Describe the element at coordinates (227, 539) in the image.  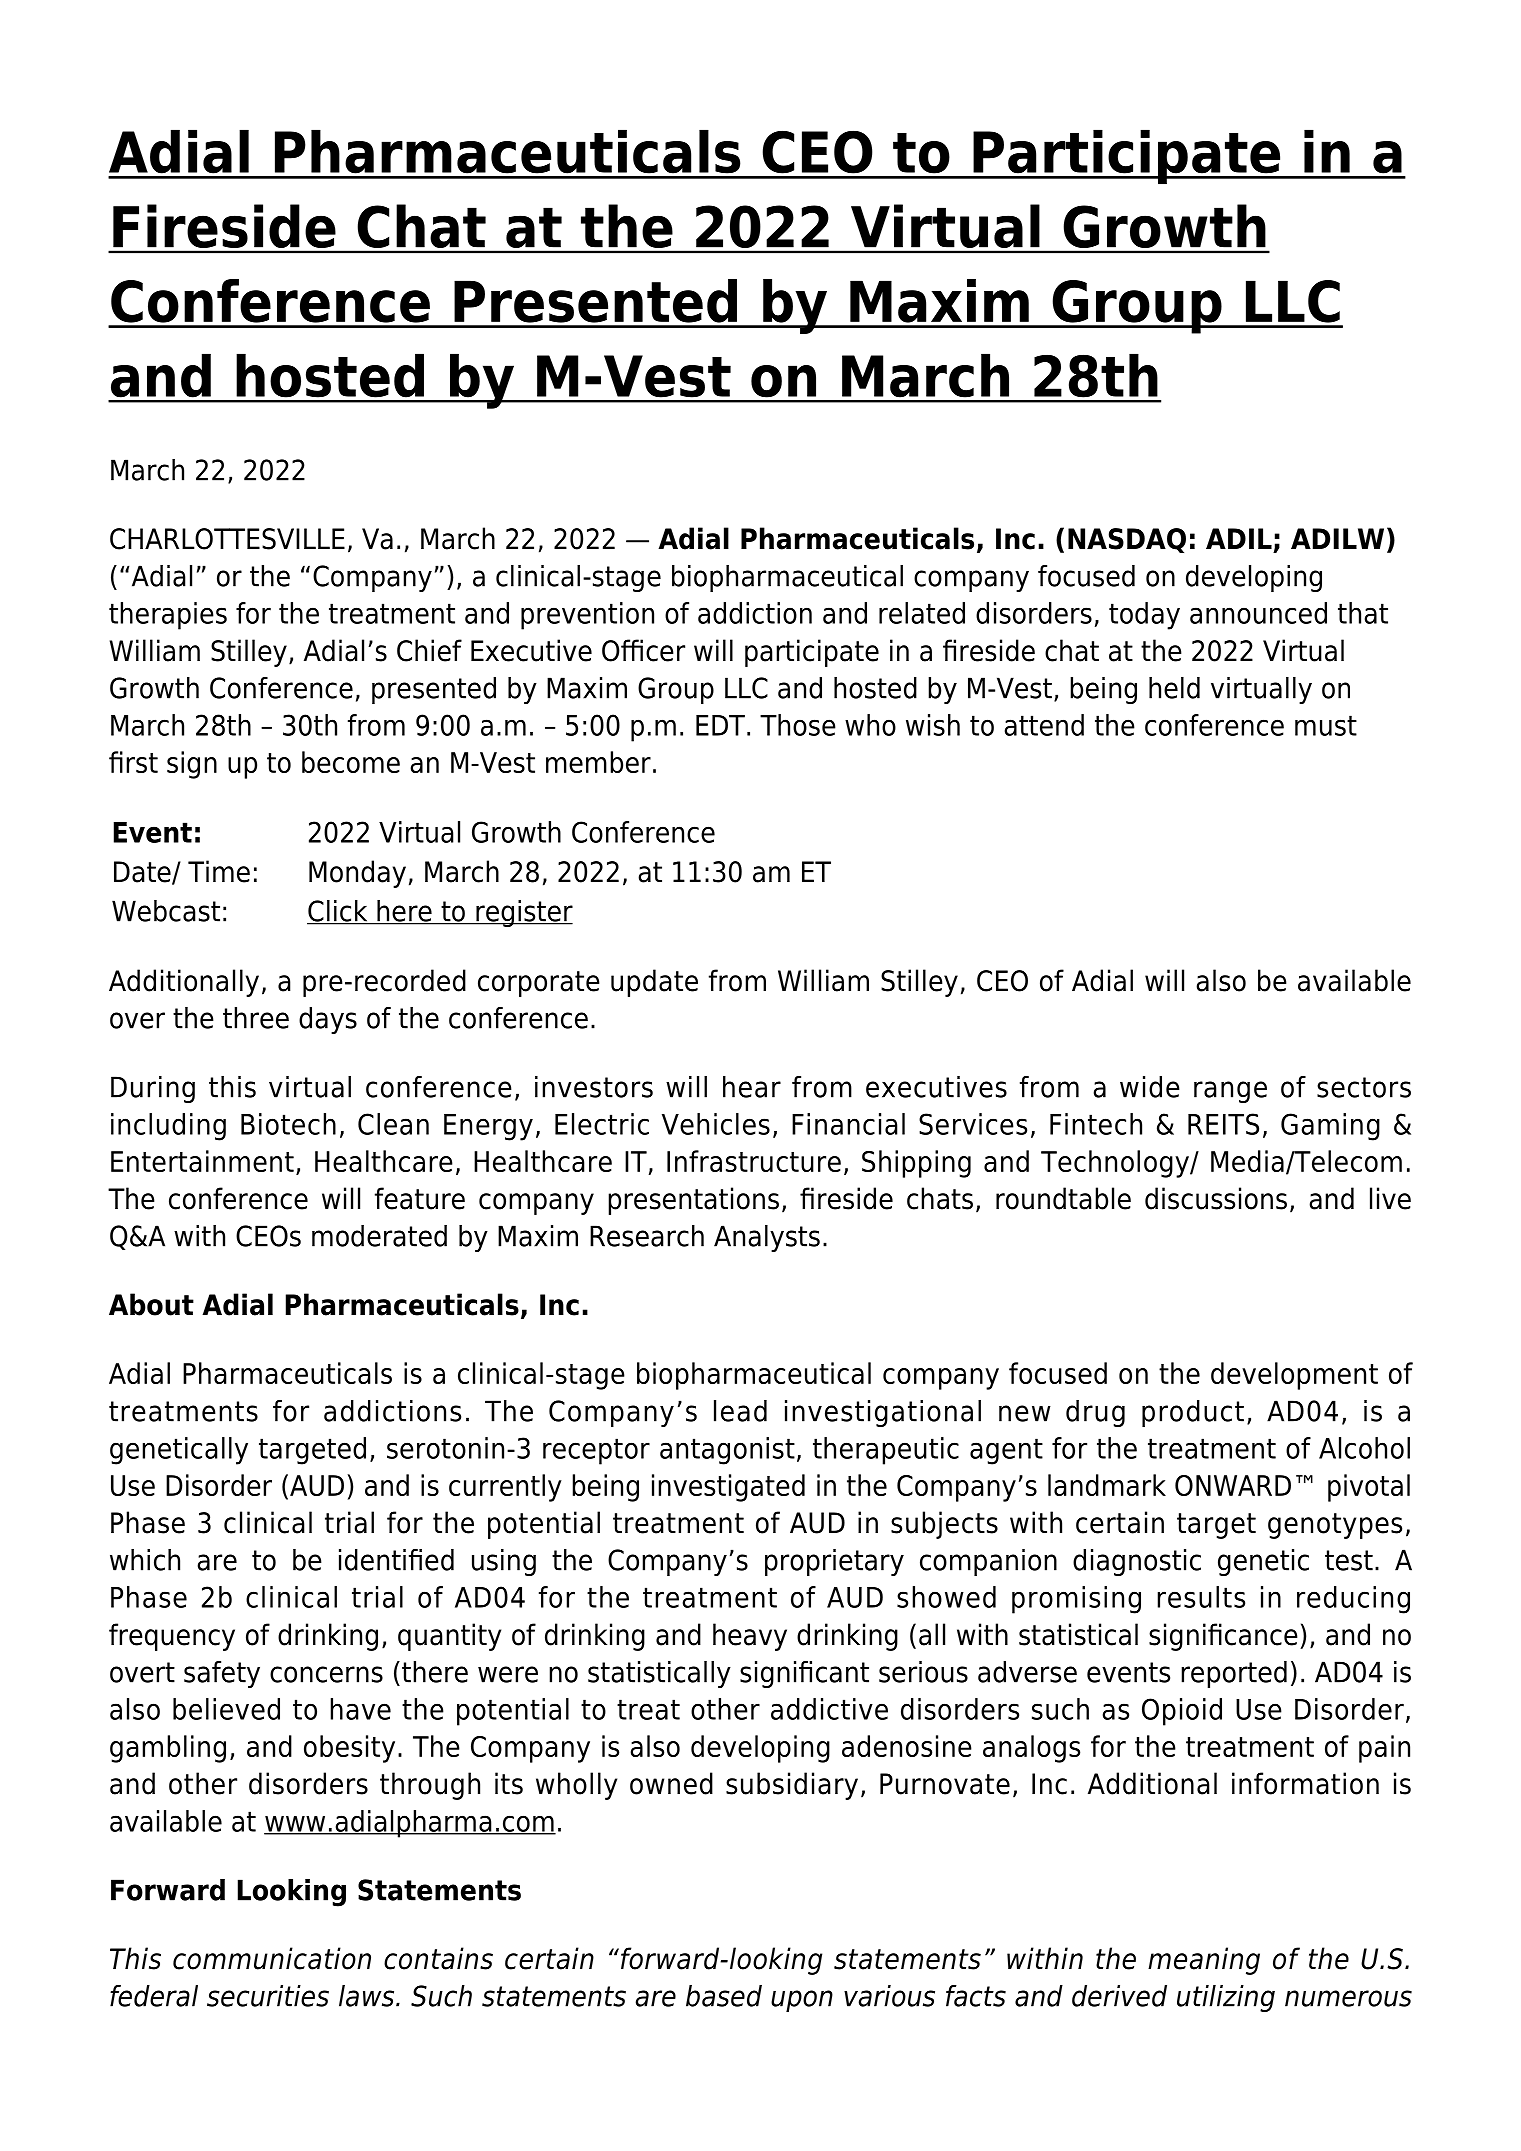
I see `CHARLOTTESVILLE` at that location.
